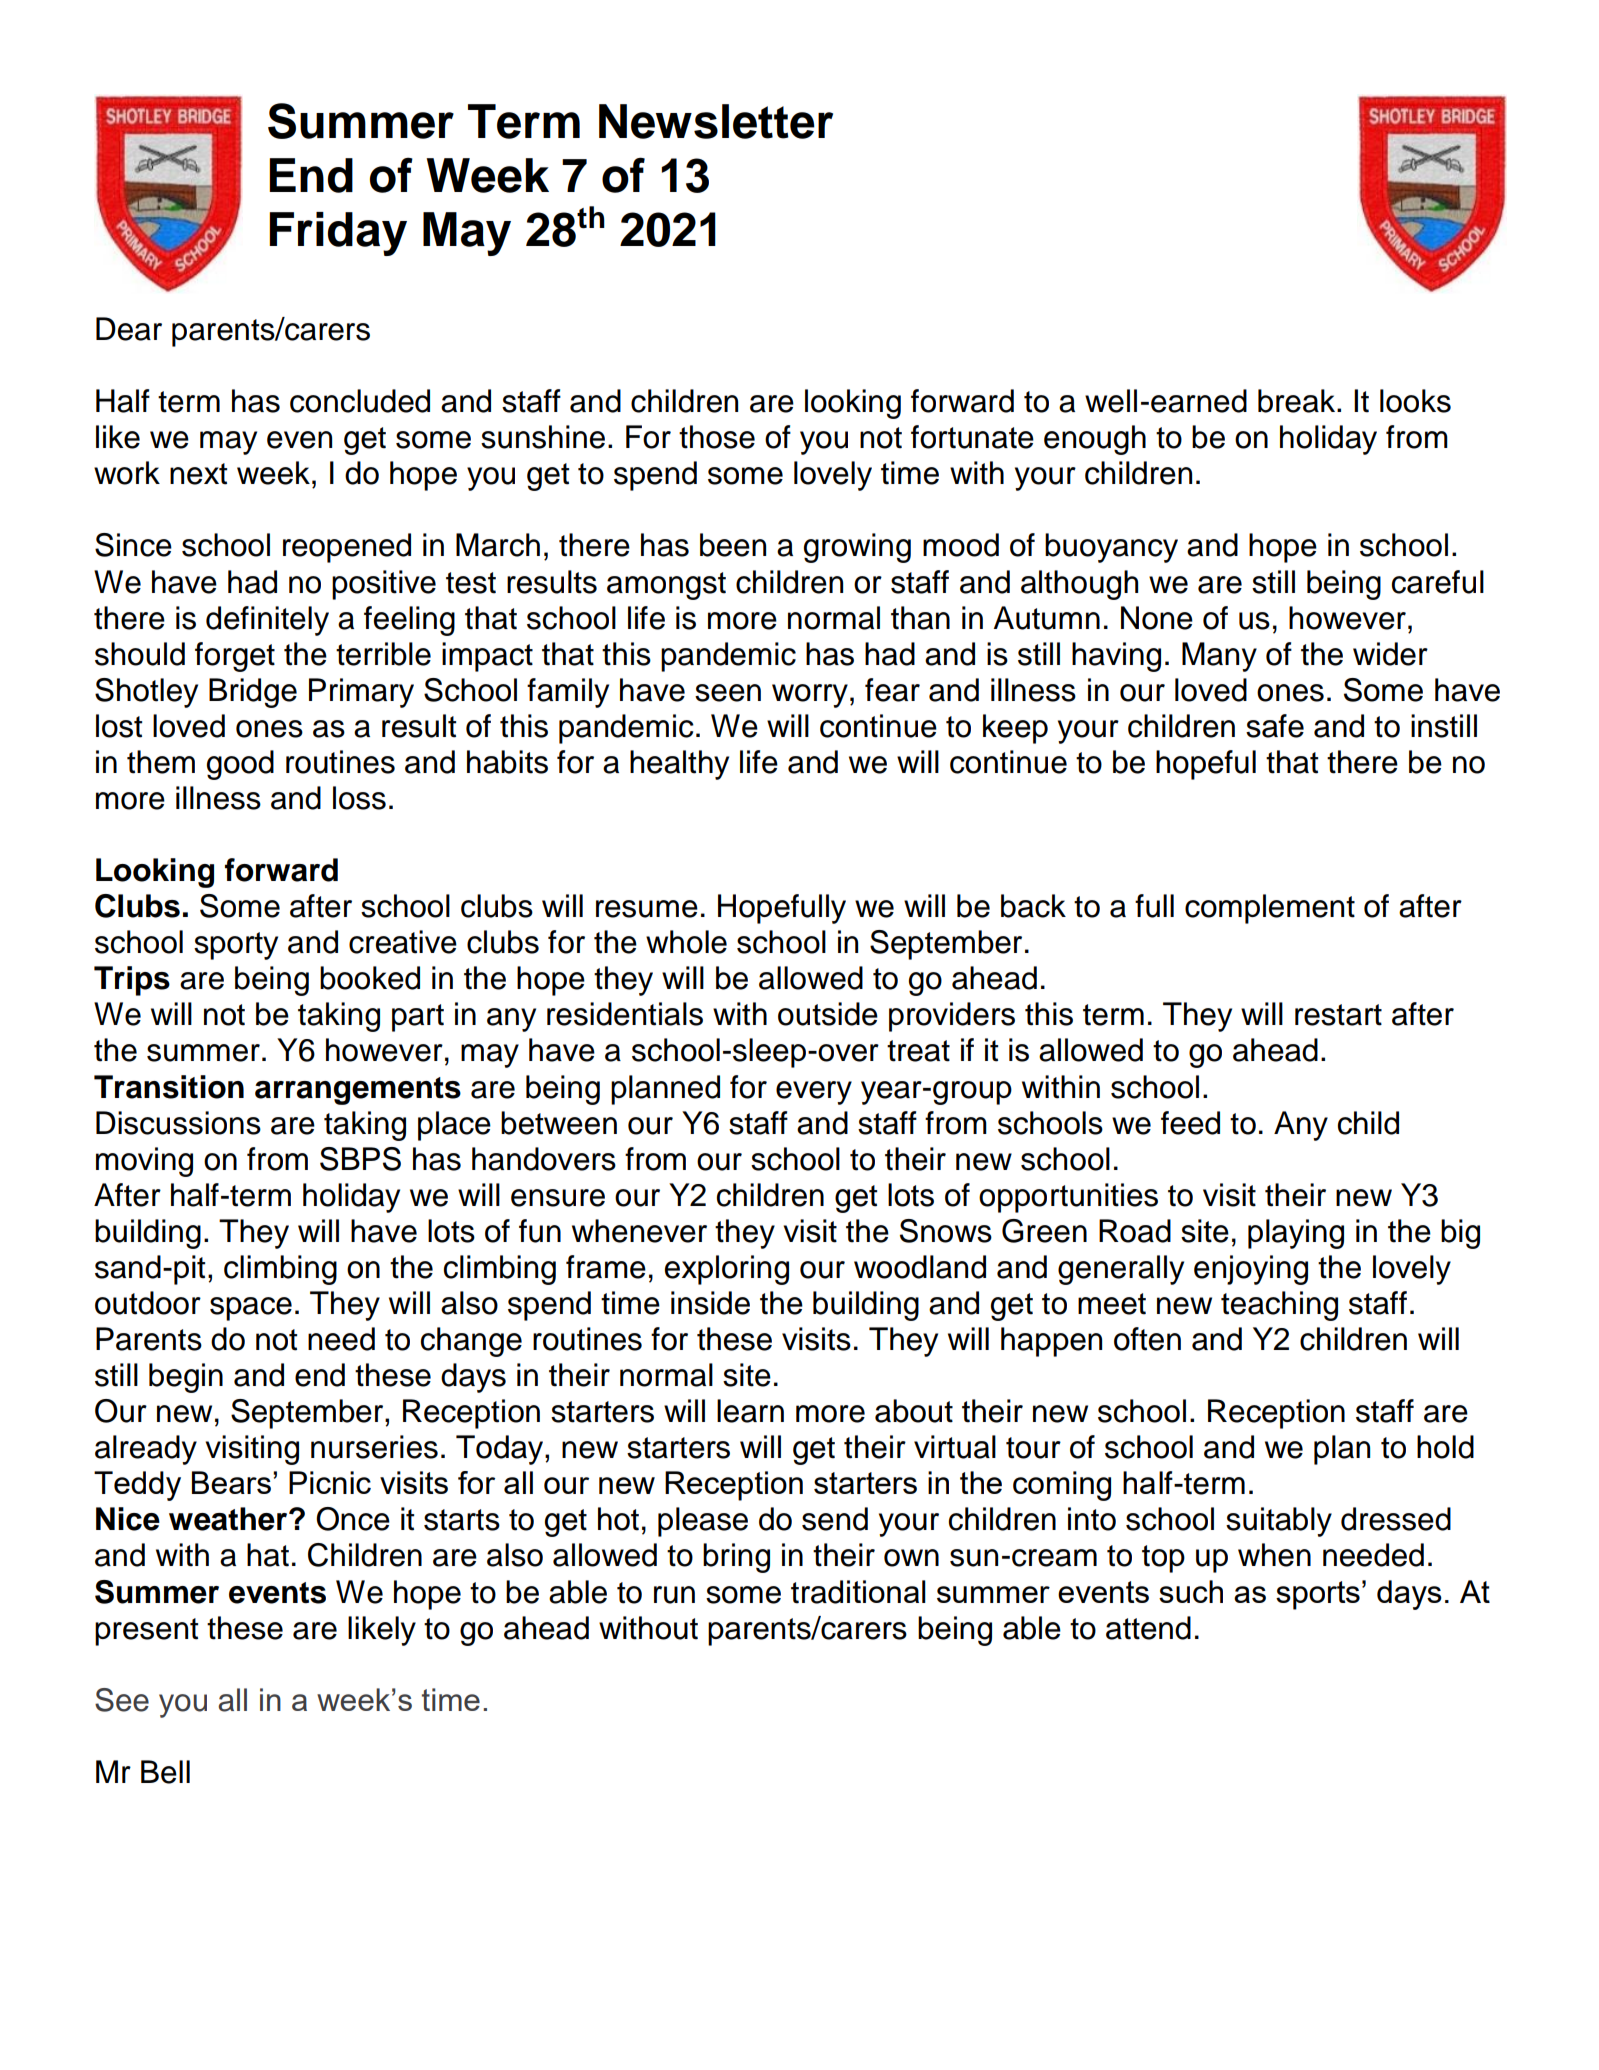 Image resolution: width=1599 pixels, height=2070 pixels. I want to click on reopened, so click(347, 548).
